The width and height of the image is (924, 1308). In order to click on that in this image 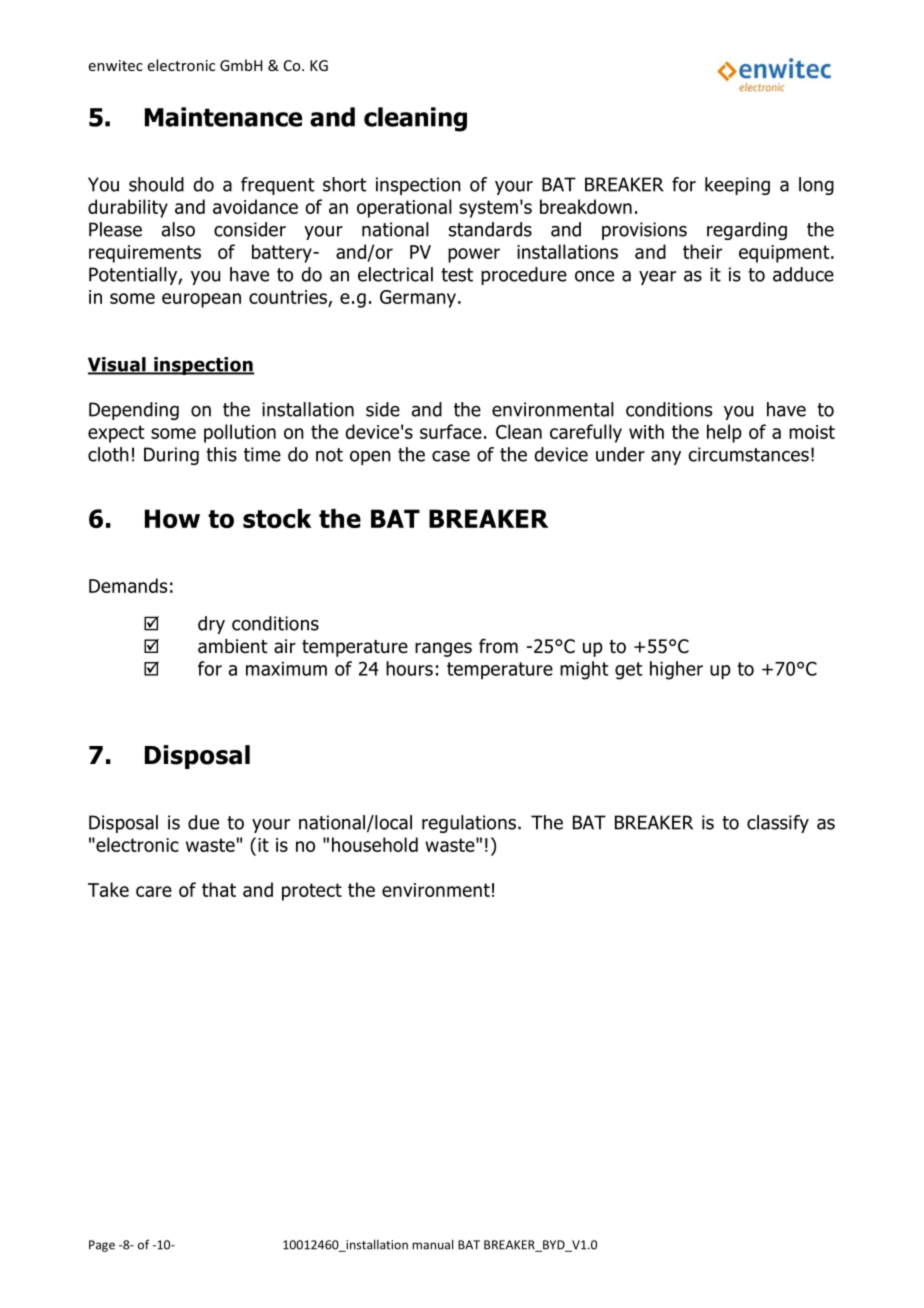, I will do `click(219, 889)`.
